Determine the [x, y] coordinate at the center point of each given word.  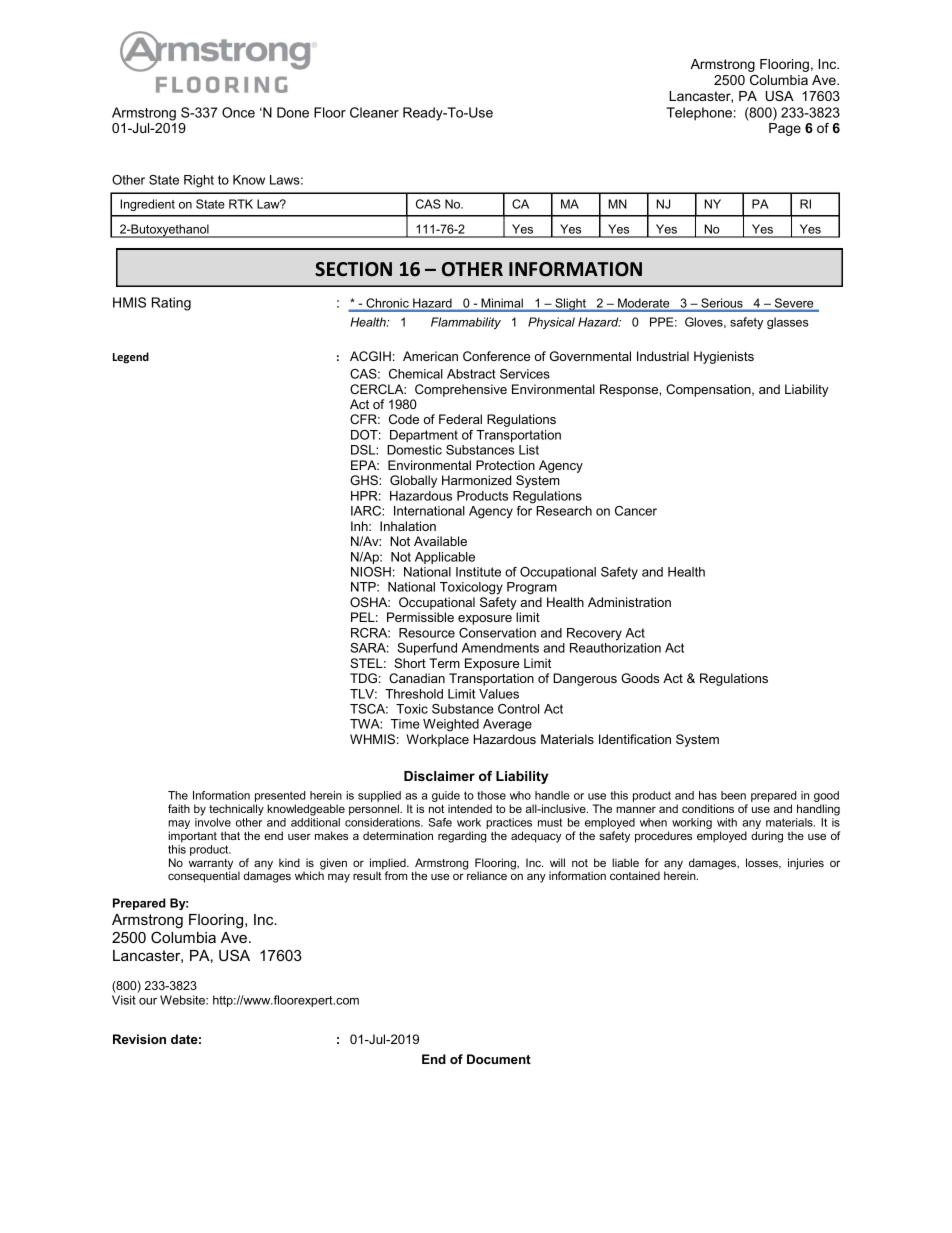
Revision [139, 1039]
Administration [629, 602]
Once [238, 112]
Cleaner [374, 112]
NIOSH [371, 572]
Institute [478, 572]
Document [499, 1059]
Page [785, 129]
